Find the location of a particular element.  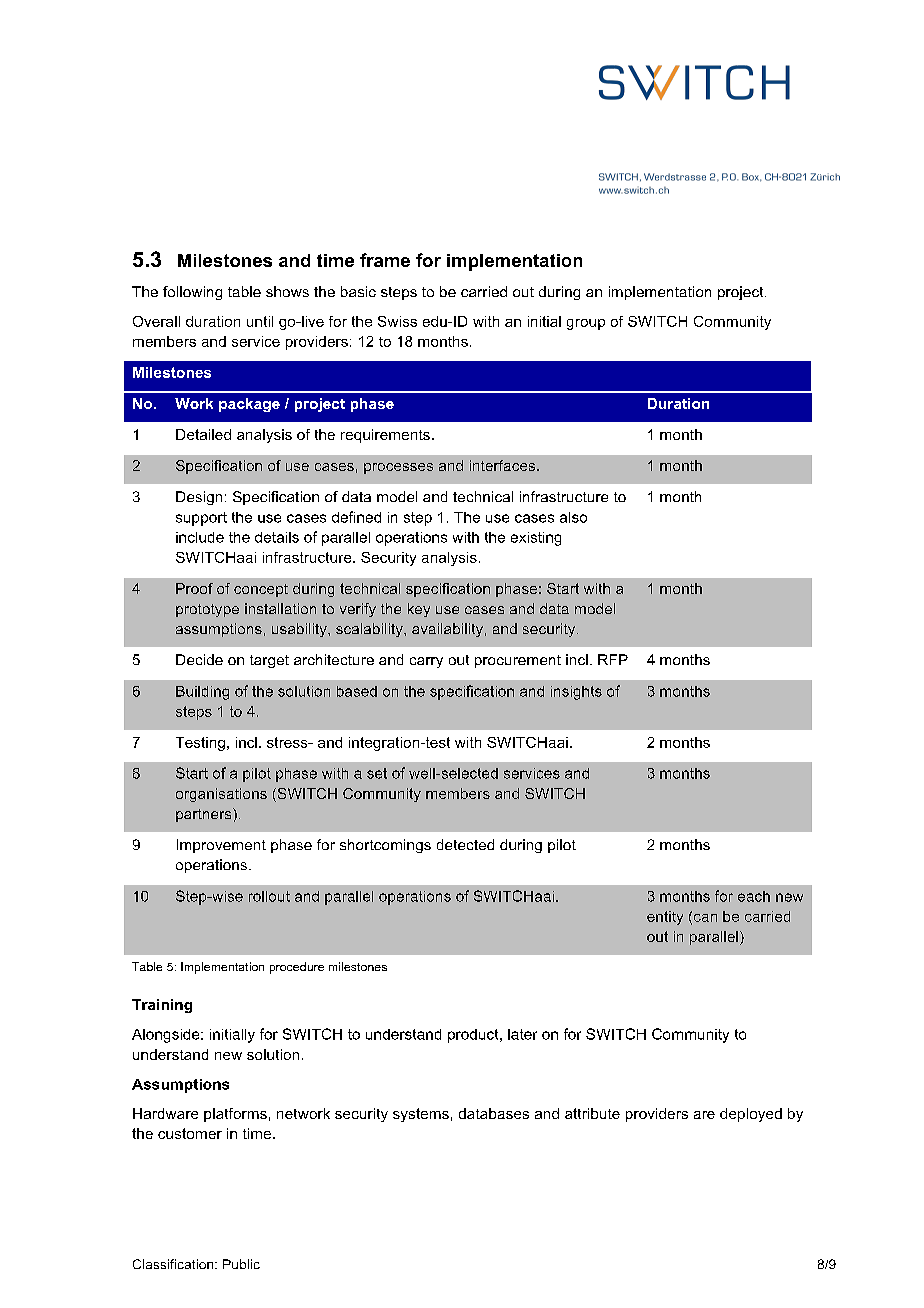

rollout is located at coordinates (269, 896).
